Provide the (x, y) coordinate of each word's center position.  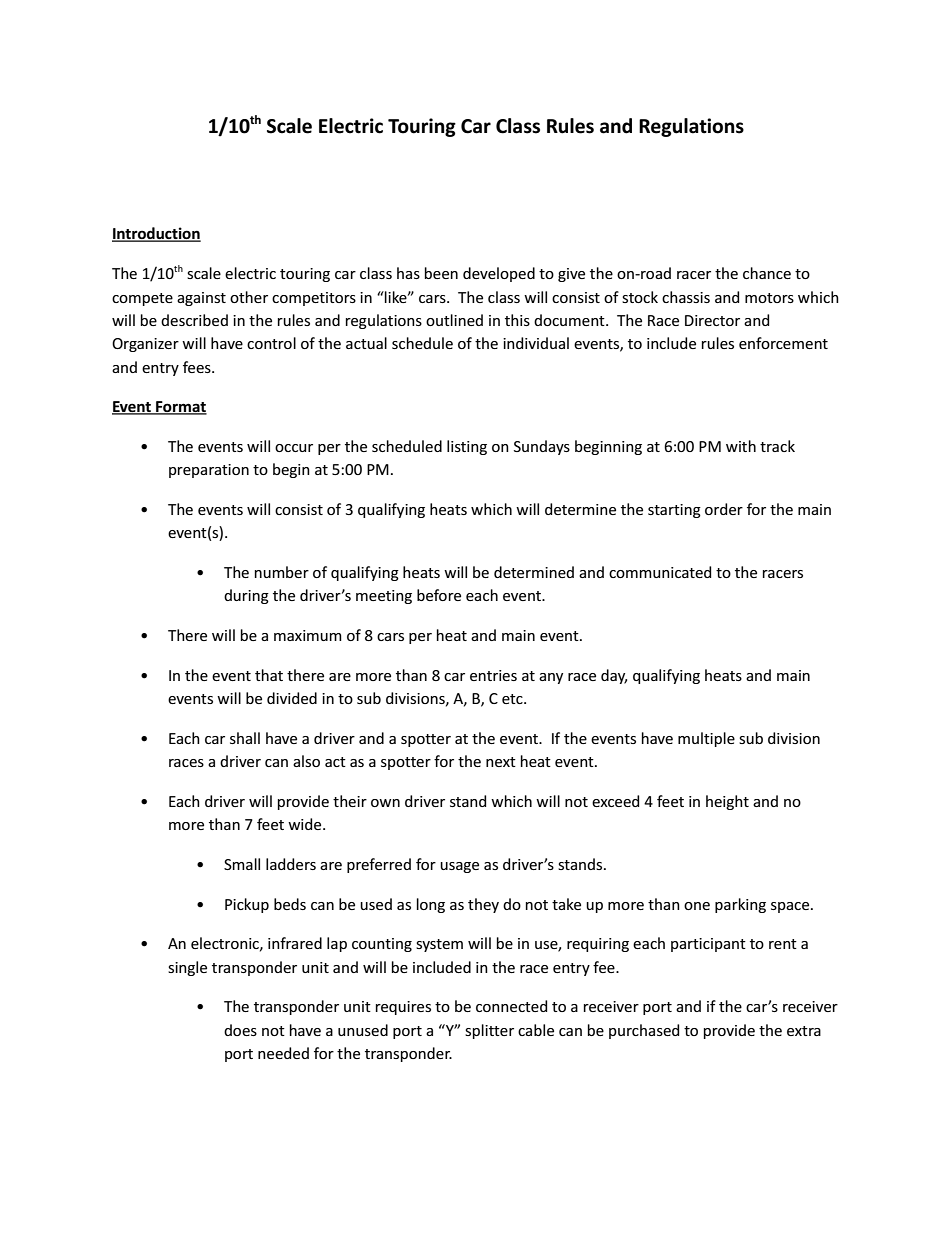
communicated (660, 572)
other (249, 297)
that (269, 675)
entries (493, 675)
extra (804, 1031)
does (240, 1030)
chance (767, 273)
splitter (489, 1031)
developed (499, 274)
